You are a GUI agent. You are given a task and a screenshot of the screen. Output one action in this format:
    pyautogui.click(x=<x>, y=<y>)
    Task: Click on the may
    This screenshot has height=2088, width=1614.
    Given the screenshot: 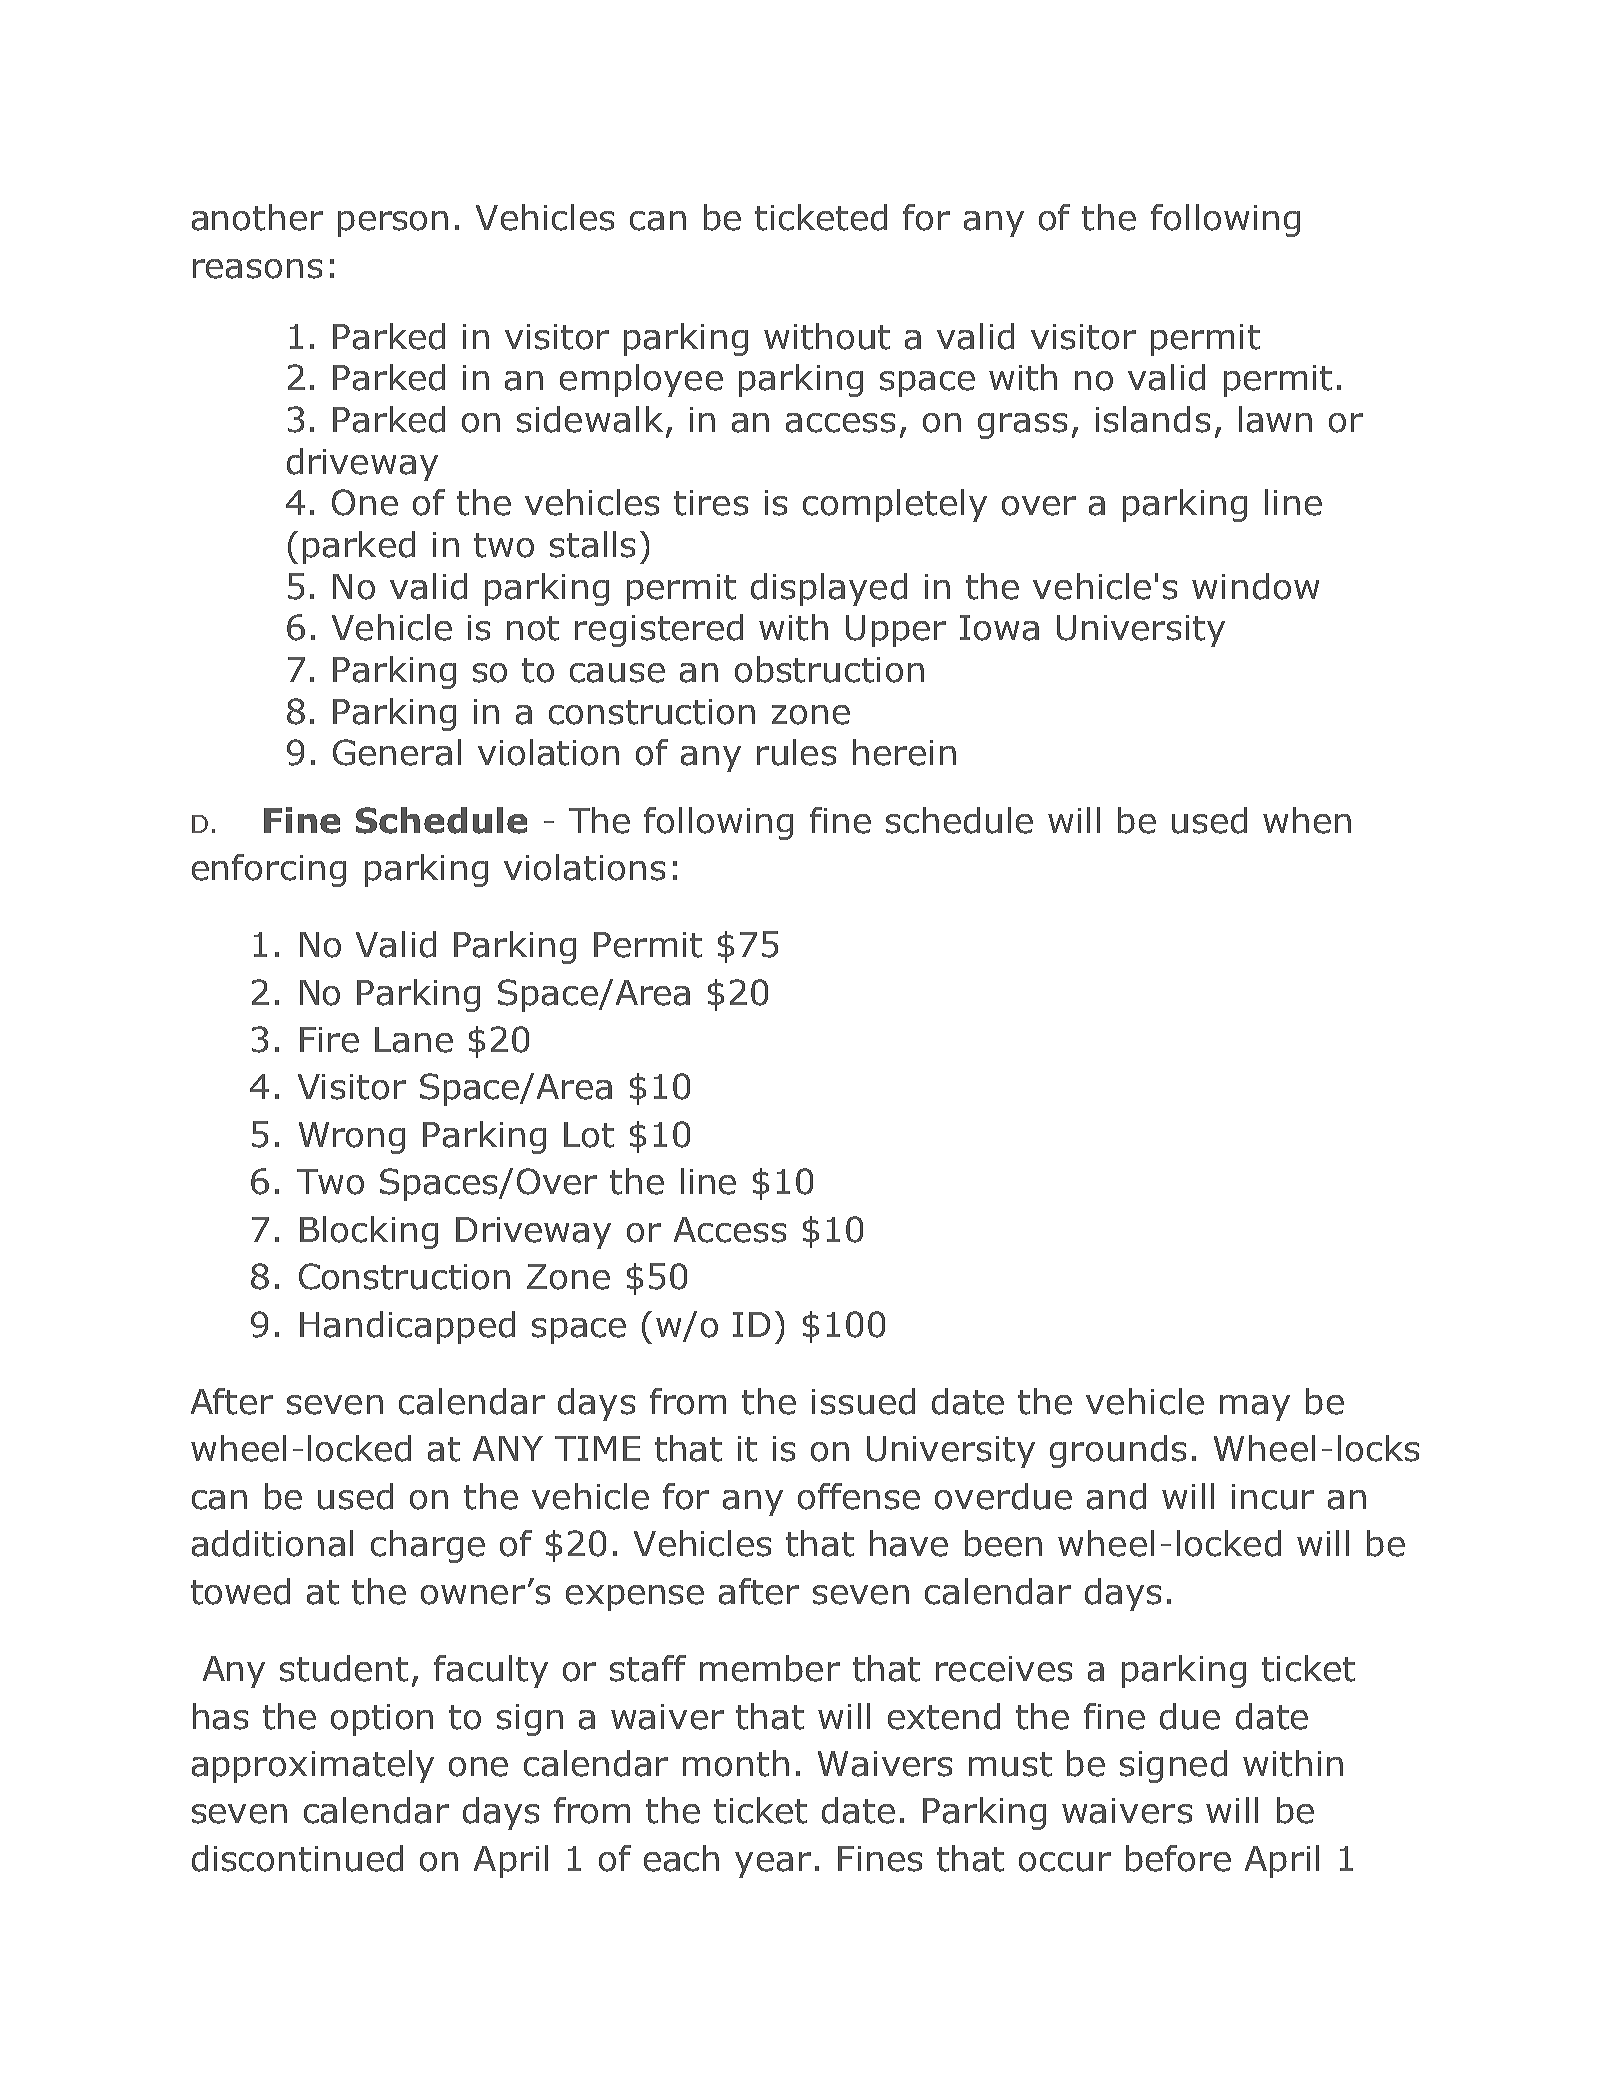 What is the action you would take?
    pyautogui.click(x=1255, y=1408)
